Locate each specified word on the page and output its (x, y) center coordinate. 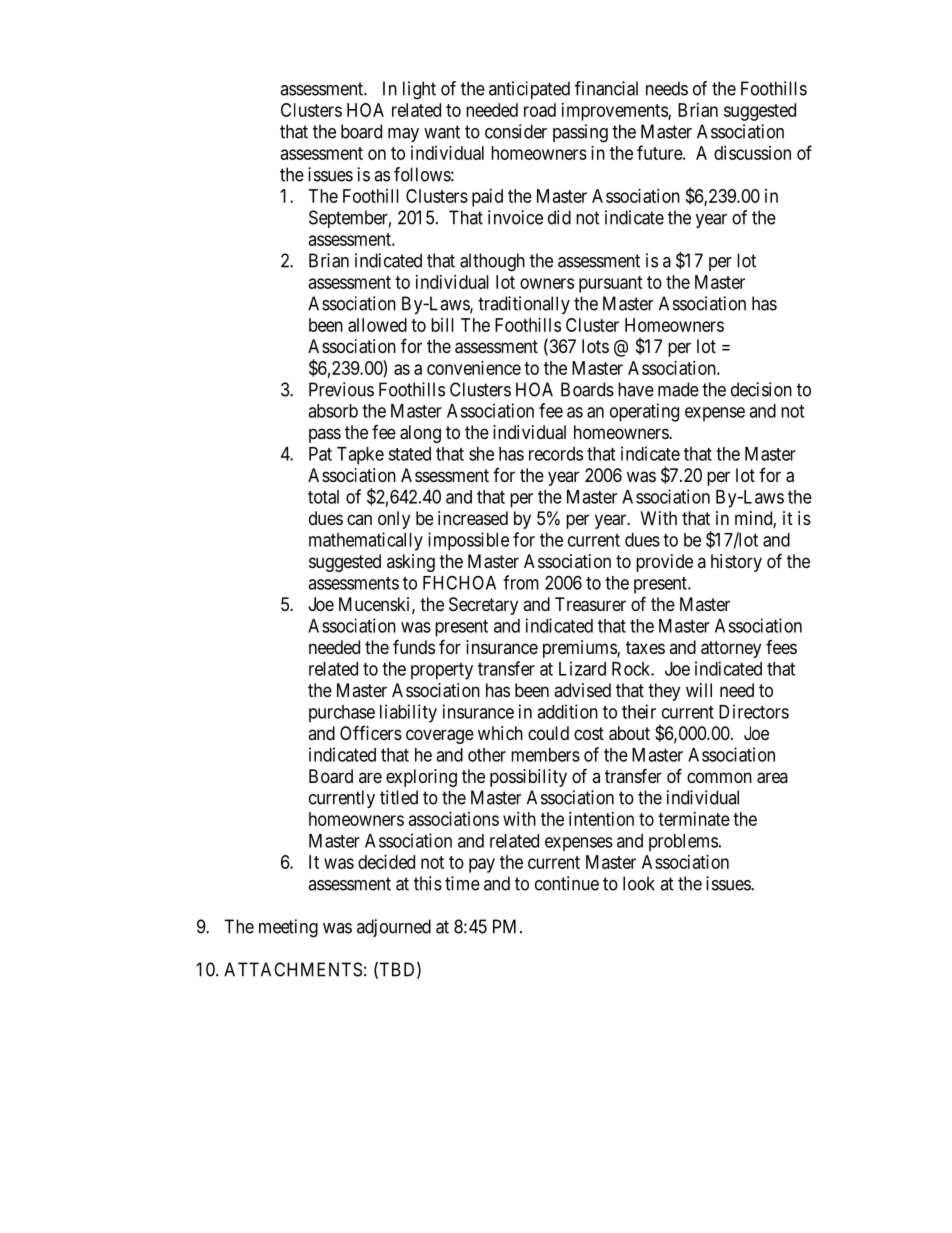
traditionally (524, 305)
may (403, 135)
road (540, 110)
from (521, 582)
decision (761, 389)
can (359, 519)
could (548, 733)
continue (567, 883)
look (639, 883)
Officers (371, 732)
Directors (754, 711)
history (736, 563)
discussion (752, 153)
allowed (377, 325)
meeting (288, 928)
